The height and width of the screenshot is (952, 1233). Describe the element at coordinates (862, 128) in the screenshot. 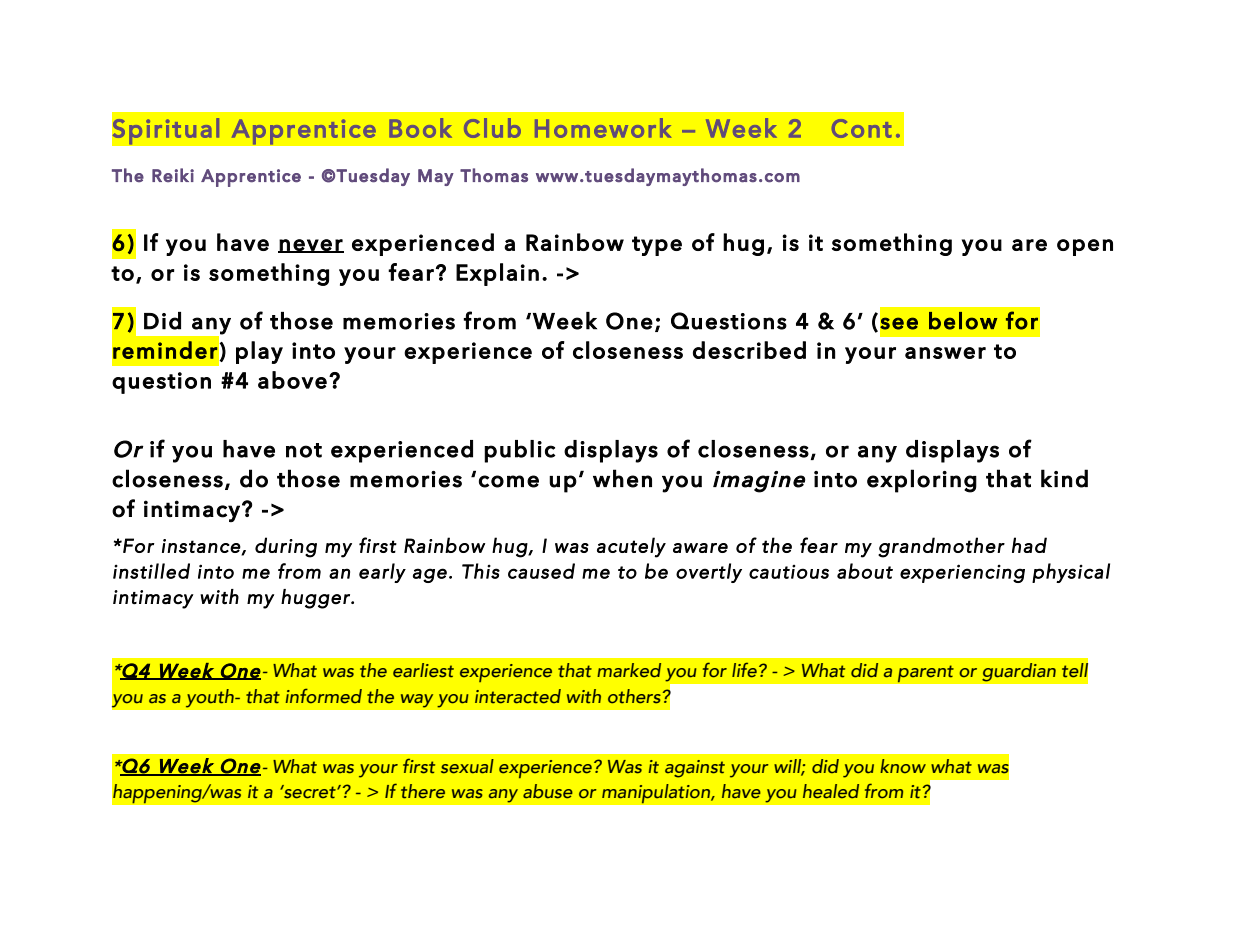

I see `Cont` at that location.
